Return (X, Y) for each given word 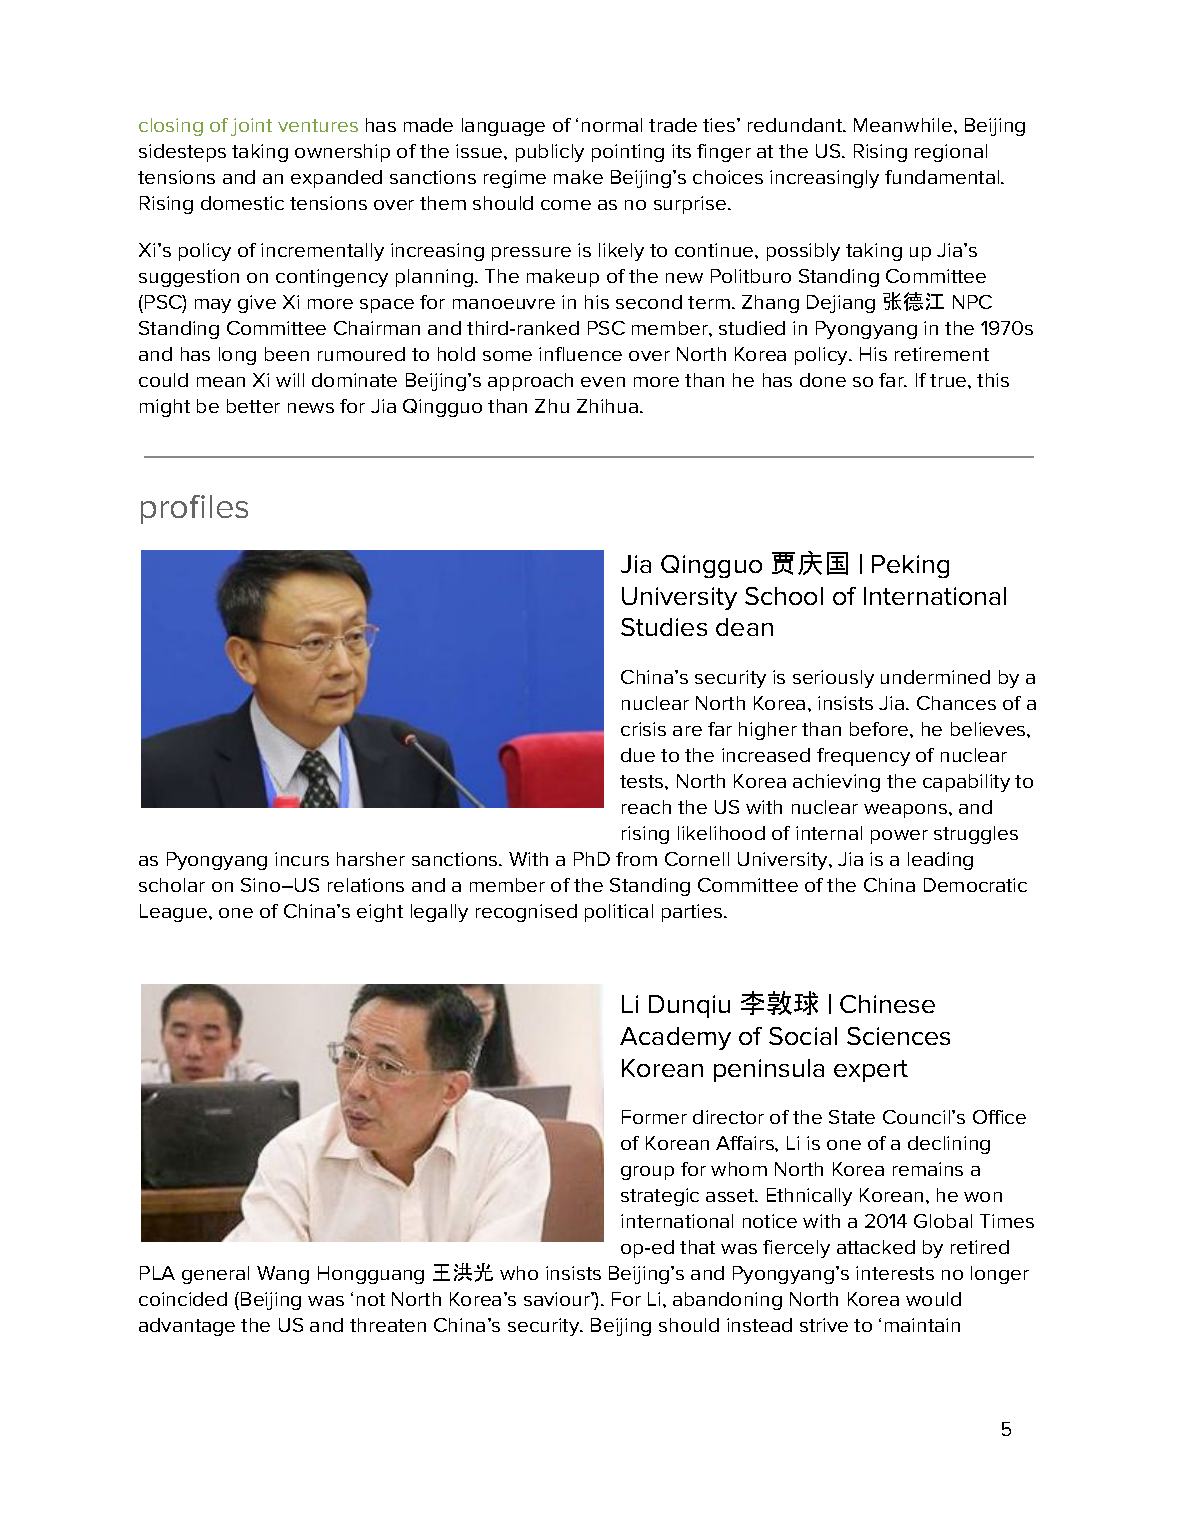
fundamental (943, 177)
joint (251, 127)
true (949, 380)
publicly (550, 153)
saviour (558, 1299)
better (253, 406)
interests (895, 1273)
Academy (675, 1038)
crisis (643, 729)
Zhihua (607, 406)
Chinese (887, 1004)
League (175, 913)
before (880, 729)
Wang (283, 1275)
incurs (302, 859)
